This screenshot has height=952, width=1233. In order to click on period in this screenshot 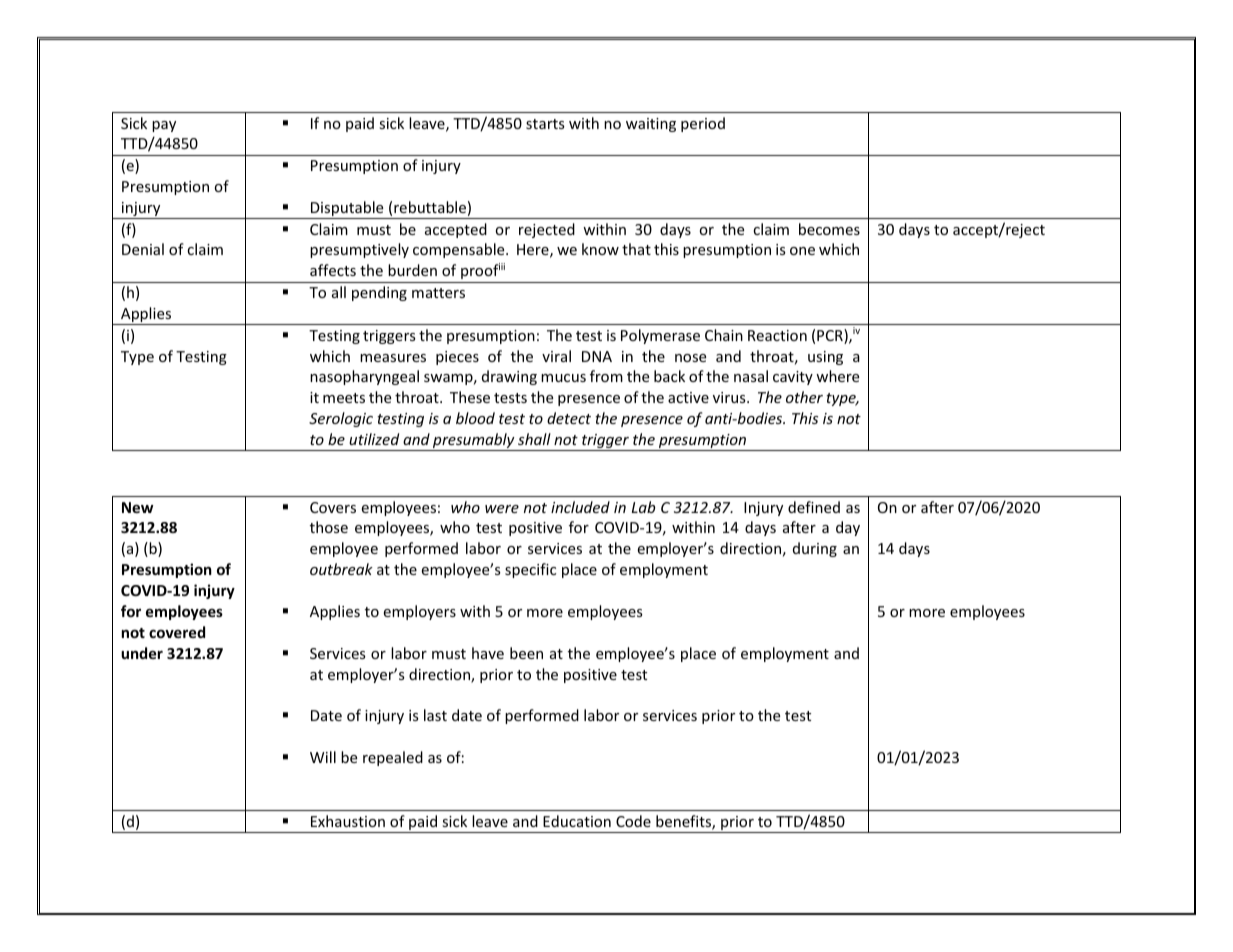, I will do `click(703, 124)`.
